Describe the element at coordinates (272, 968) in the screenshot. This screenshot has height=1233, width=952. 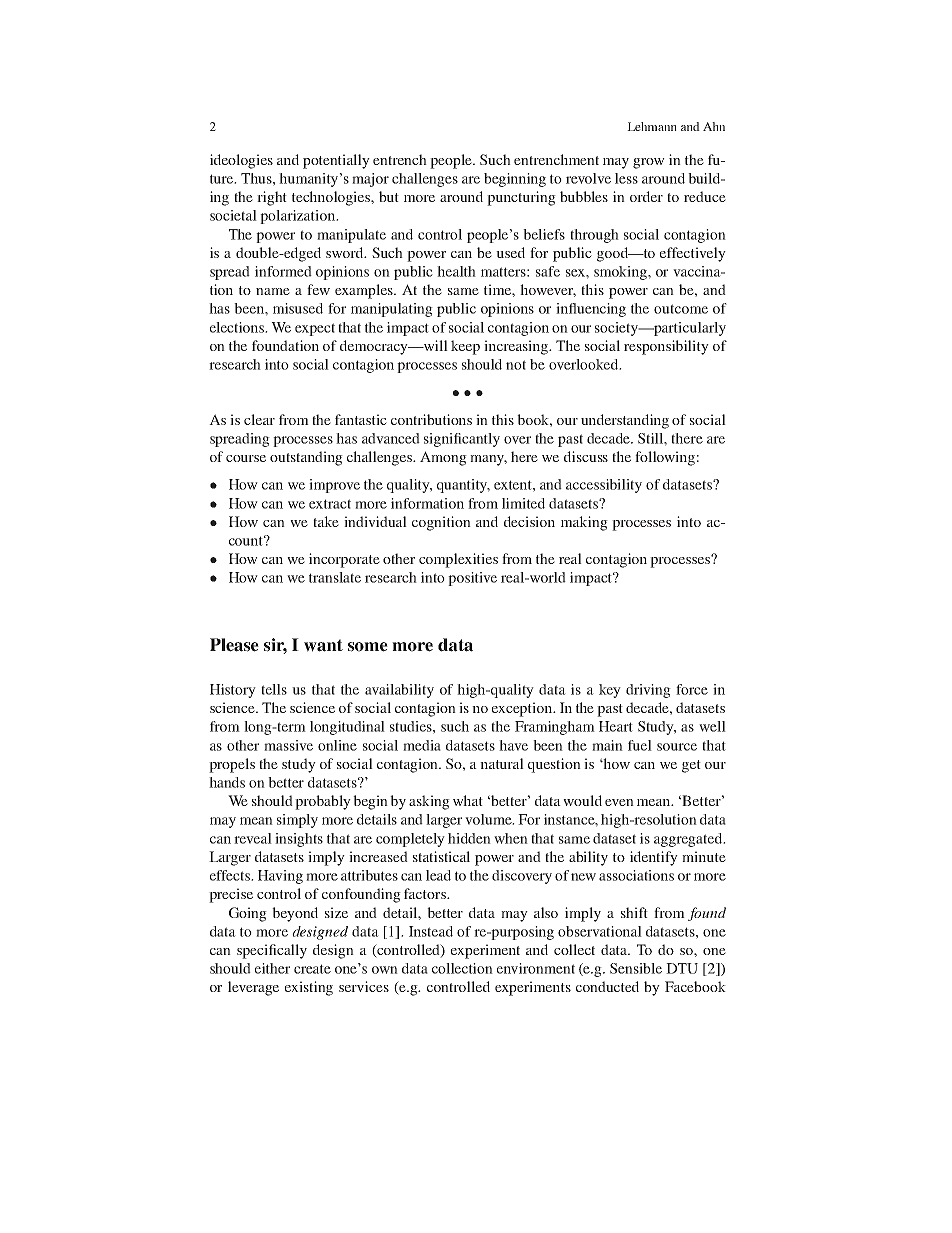
I see `either` at that location.
